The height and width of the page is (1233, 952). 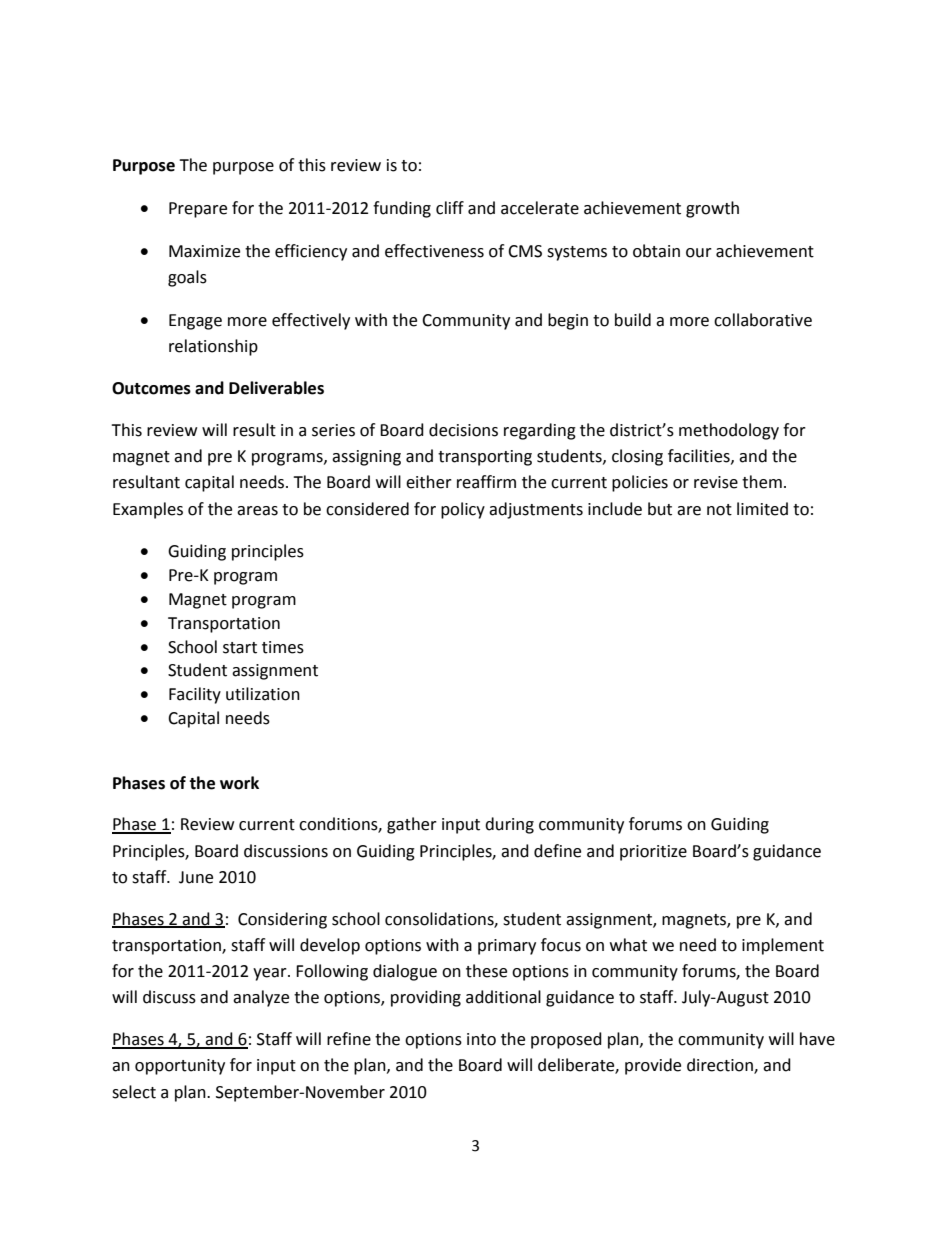 I want to click on times, so click(x=283, y=647).
